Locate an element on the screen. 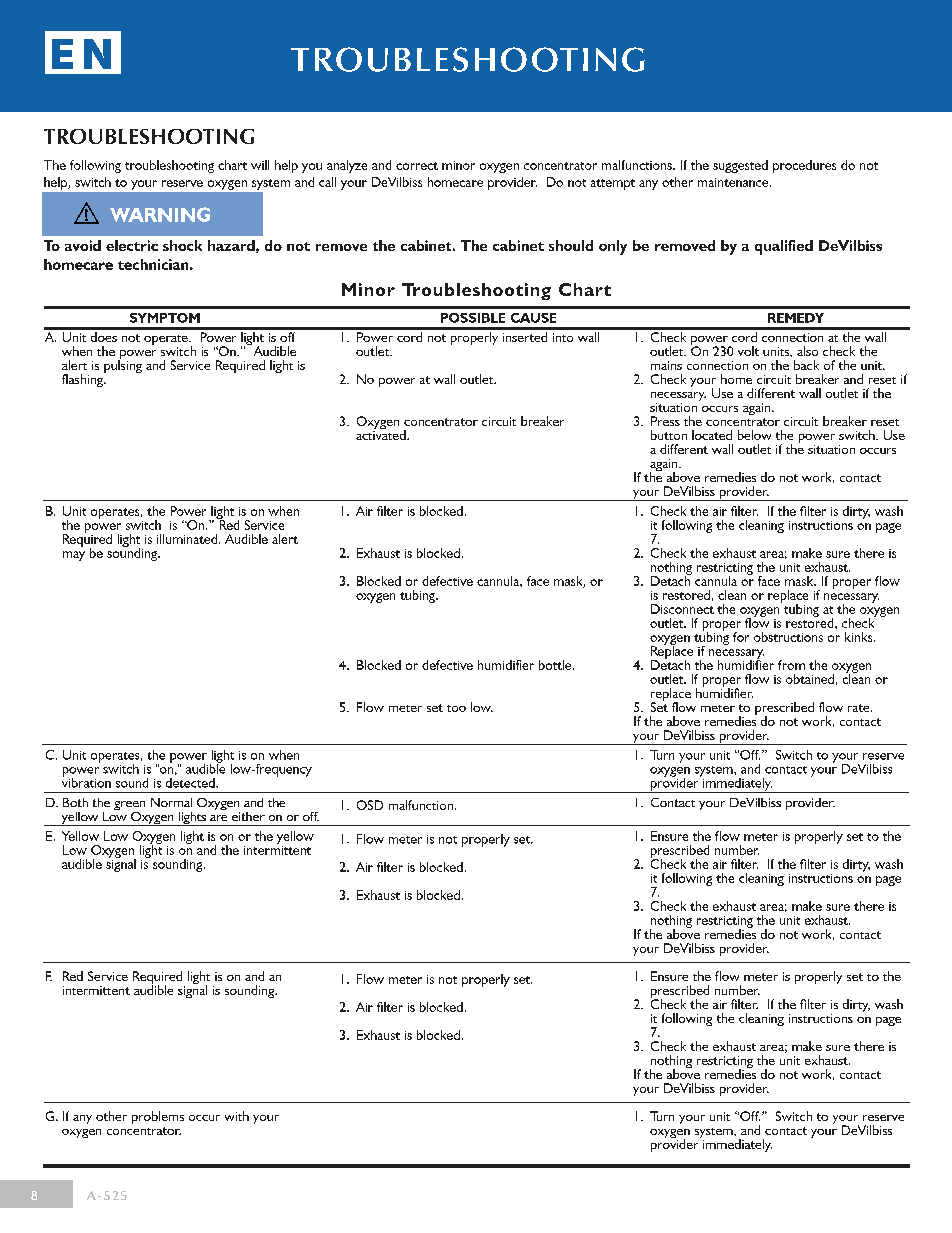 This screenshot has height=1233, width=952. obtained is located at coordinates (810, 679).
